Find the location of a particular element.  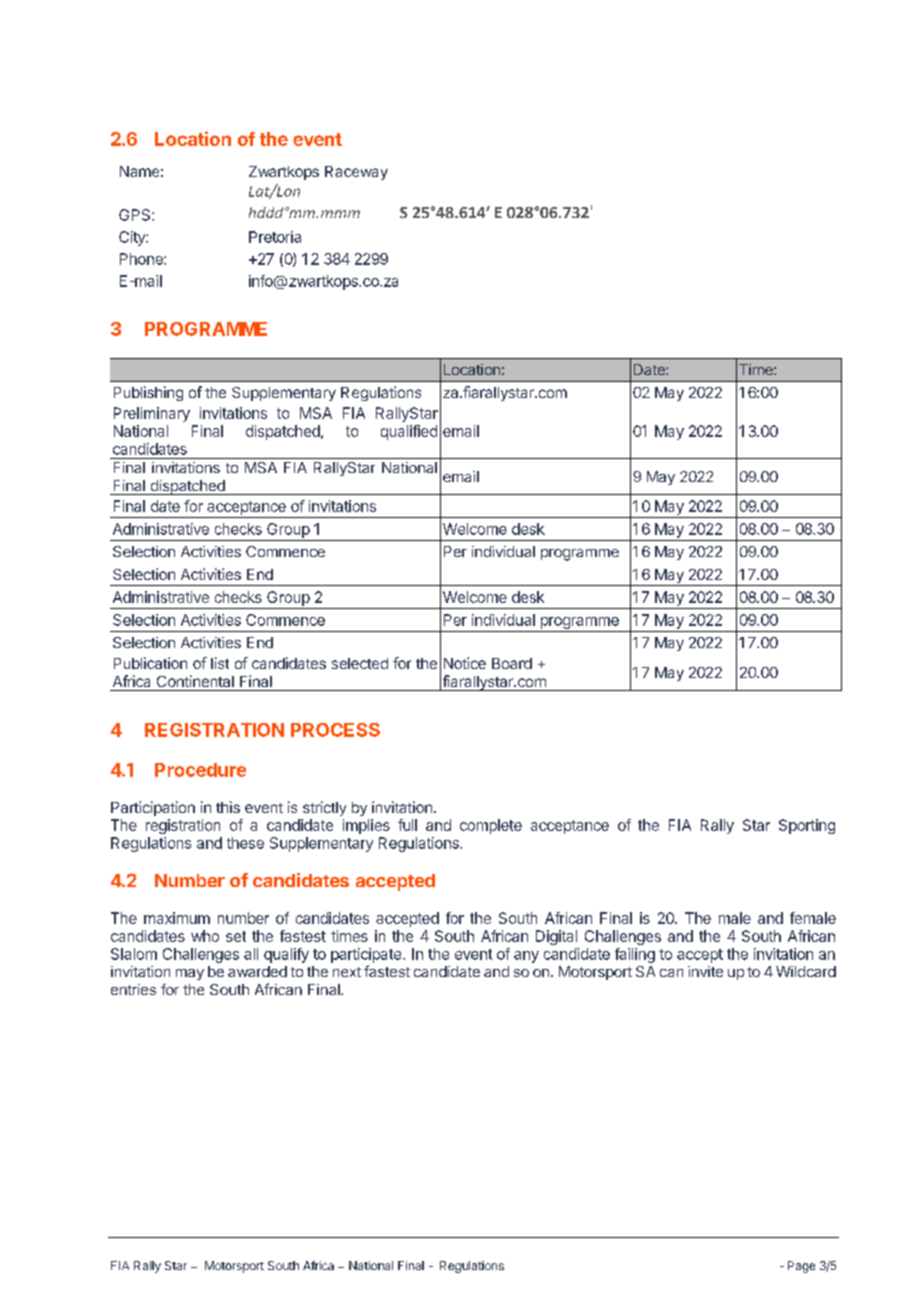

Raceway is located at coordinates (356, 173).
